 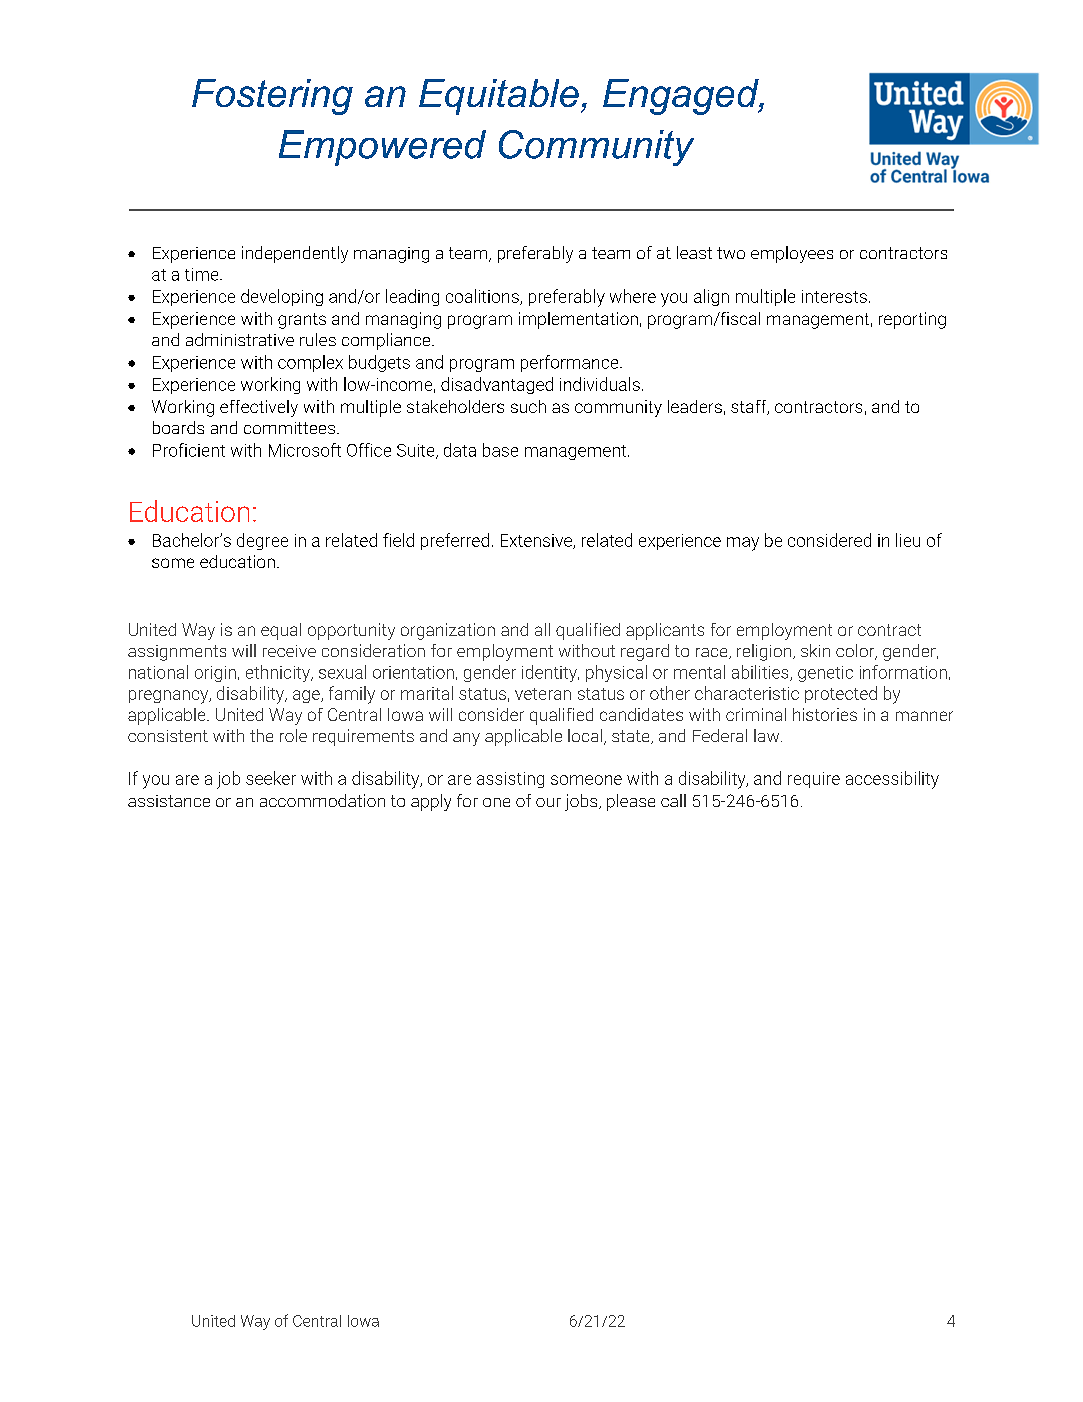 What do you see at coordinates (912, 320) in the screenshot?
I see `reporting` at bounding box center [912, 320].
